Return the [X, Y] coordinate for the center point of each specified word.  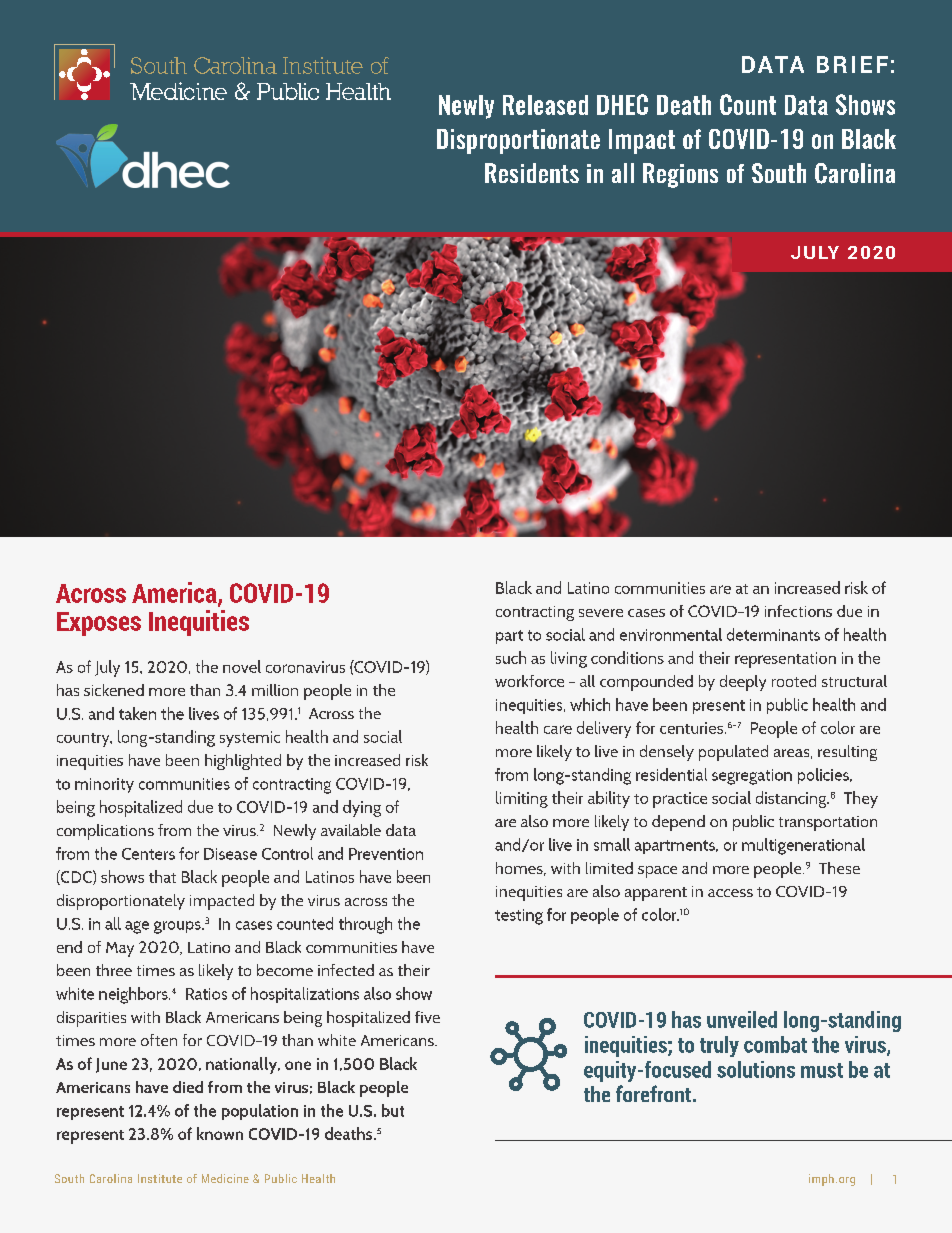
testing [519, 917]
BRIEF [852, 64]
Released [545, 105]
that [162, 876]
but [393, 1110]
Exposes [99, 624]
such [511, 657]
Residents [532, 173]
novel [242, 666]
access [730, 893]
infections [798, 611]
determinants [773, 634]
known [220, 1133]
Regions [680, 175]
